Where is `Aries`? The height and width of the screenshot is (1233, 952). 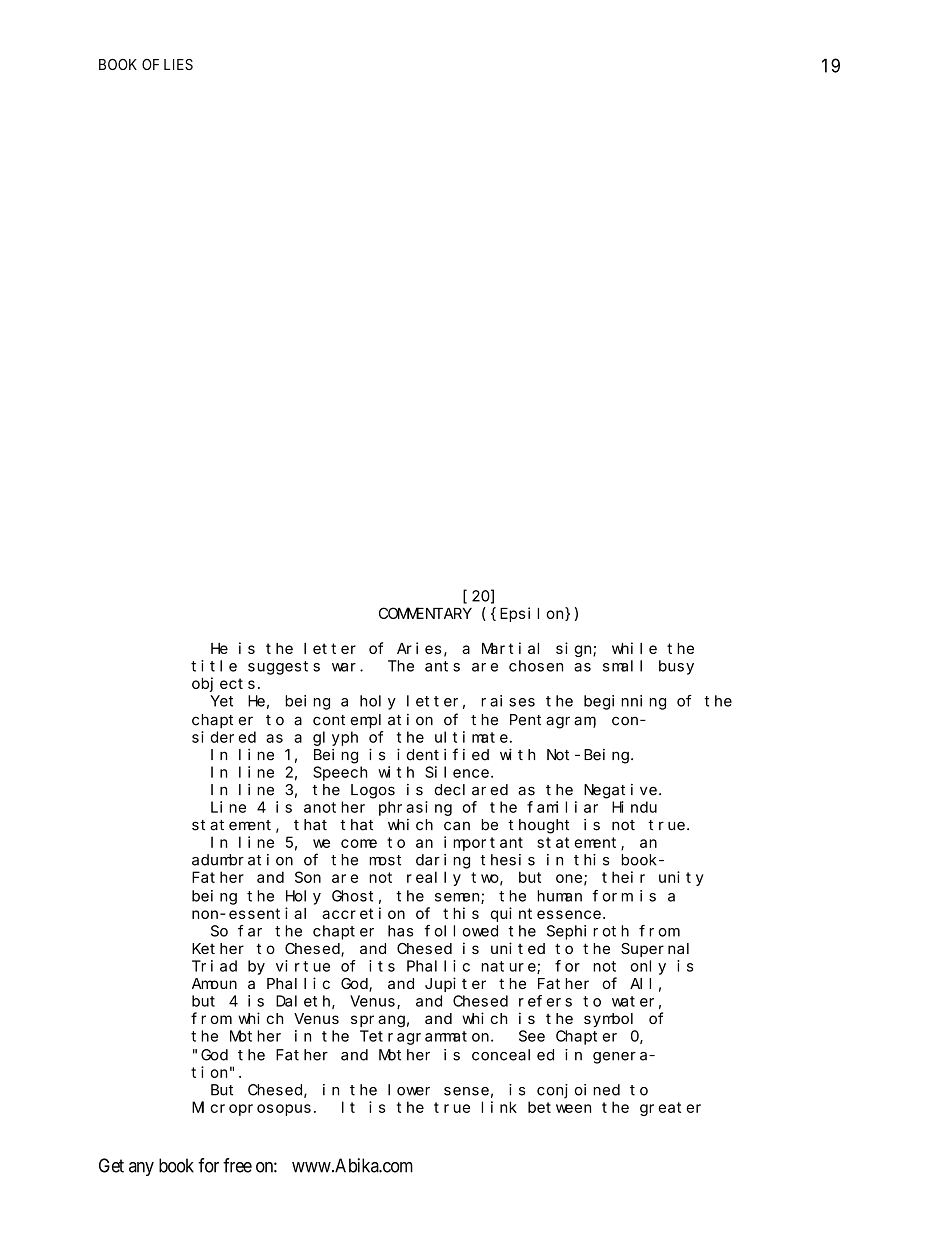 Aries is located at coordinates (419, 648).
